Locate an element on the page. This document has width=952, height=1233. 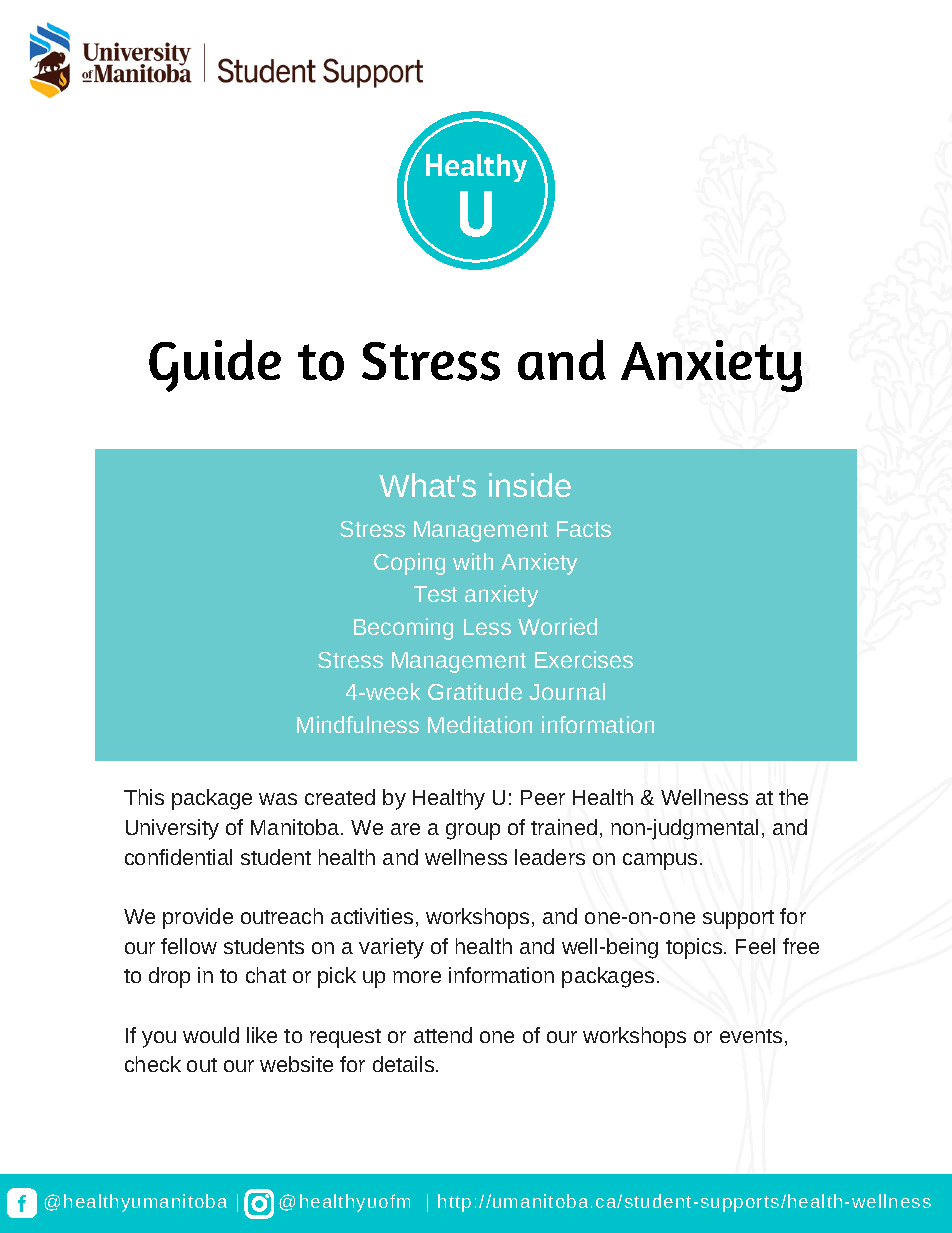
confidential is located at coordinates (178, 857).
